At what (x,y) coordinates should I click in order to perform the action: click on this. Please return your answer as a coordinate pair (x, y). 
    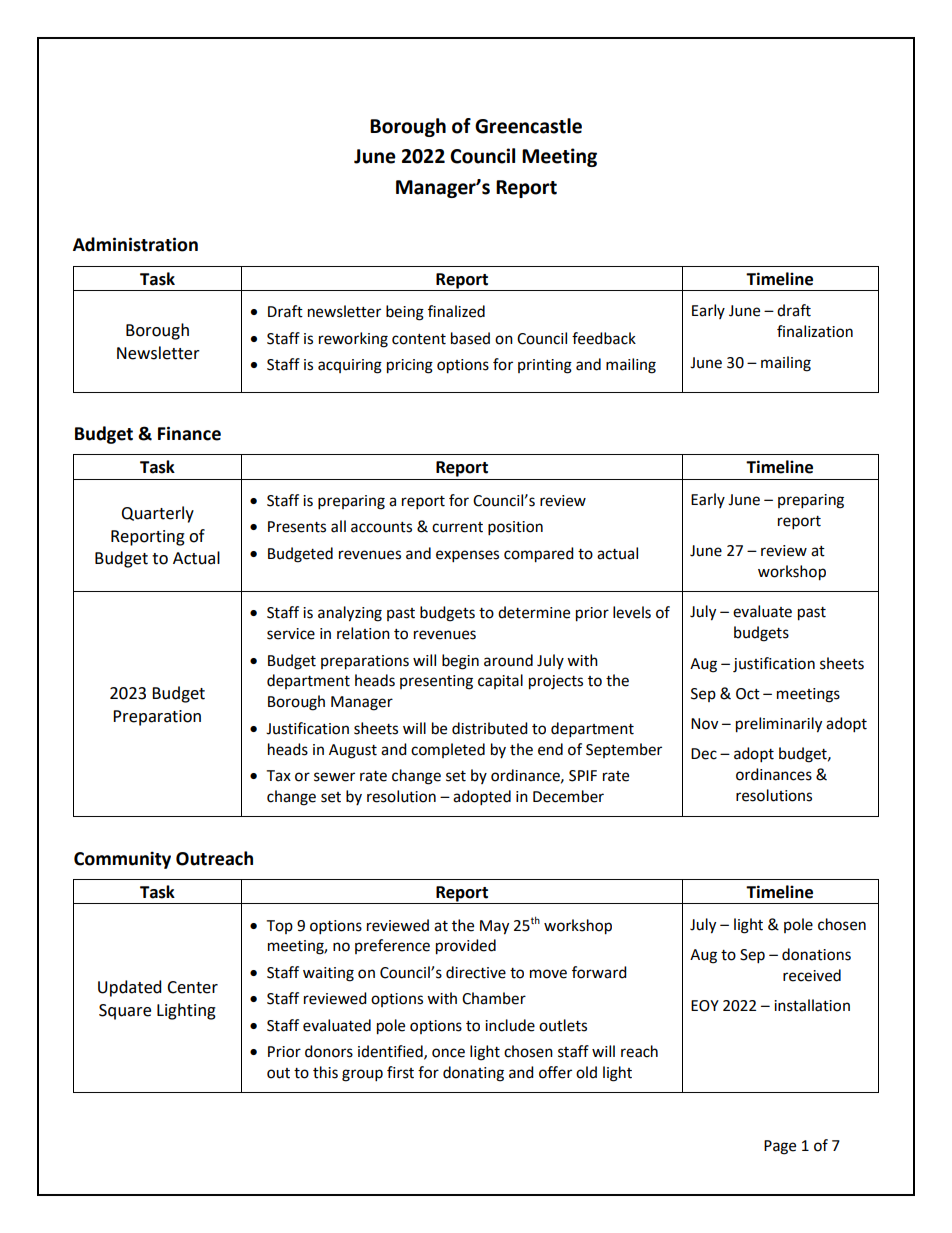
    Looking at the image, I should click on (325, 1072).
